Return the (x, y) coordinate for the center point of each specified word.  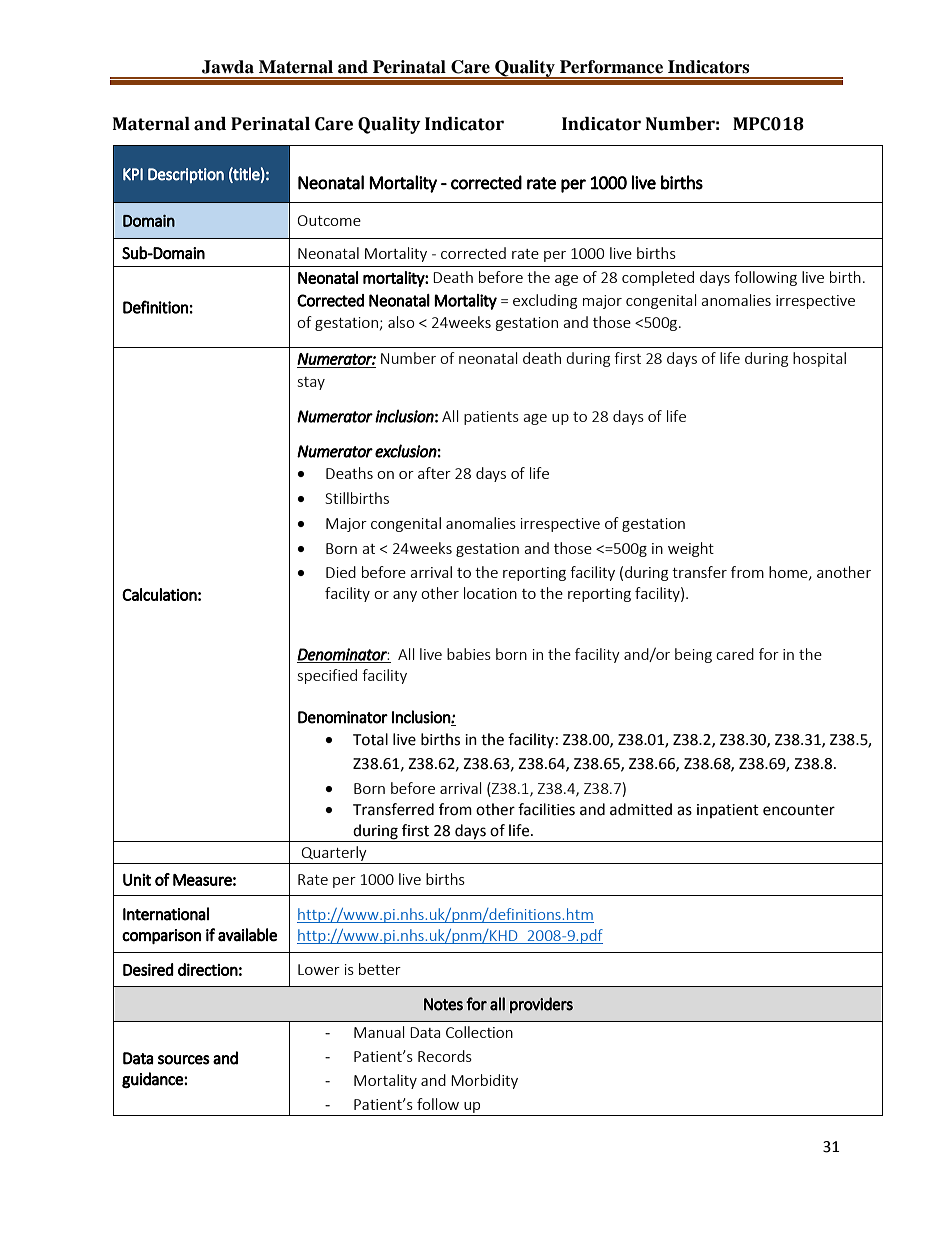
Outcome (329, 220)
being (693, 655)
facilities (546, 809)
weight (691, 549)
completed (658, 278)
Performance (611, 67)
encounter (799, 810)
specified (327, 676)
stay (311, 383)
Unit (137, 879)
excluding (545, 301)
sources (184, 1060)
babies (469, 654)
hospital (819, 359)
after (434, 473)
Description (186, 175)
